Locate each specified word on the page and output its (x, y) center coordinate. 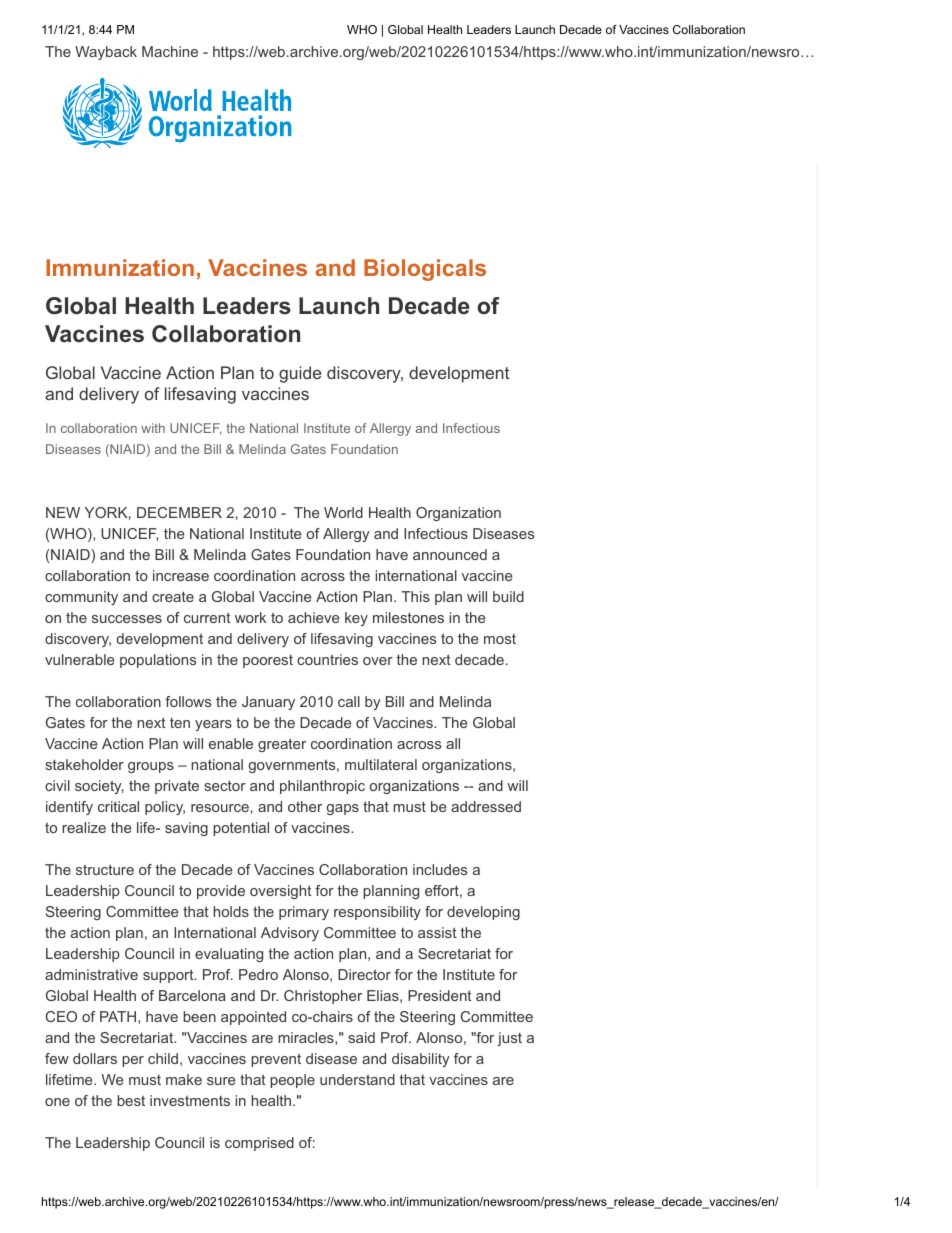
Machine (170, 51)
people (292, 1081)
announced (450, 554)
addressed (486, 806)
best (131, 1100)
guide (300, 374)
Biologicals (425, 270)
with (153, 428)
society (99, 787)
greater (282, 745)
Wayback (106, 53)
